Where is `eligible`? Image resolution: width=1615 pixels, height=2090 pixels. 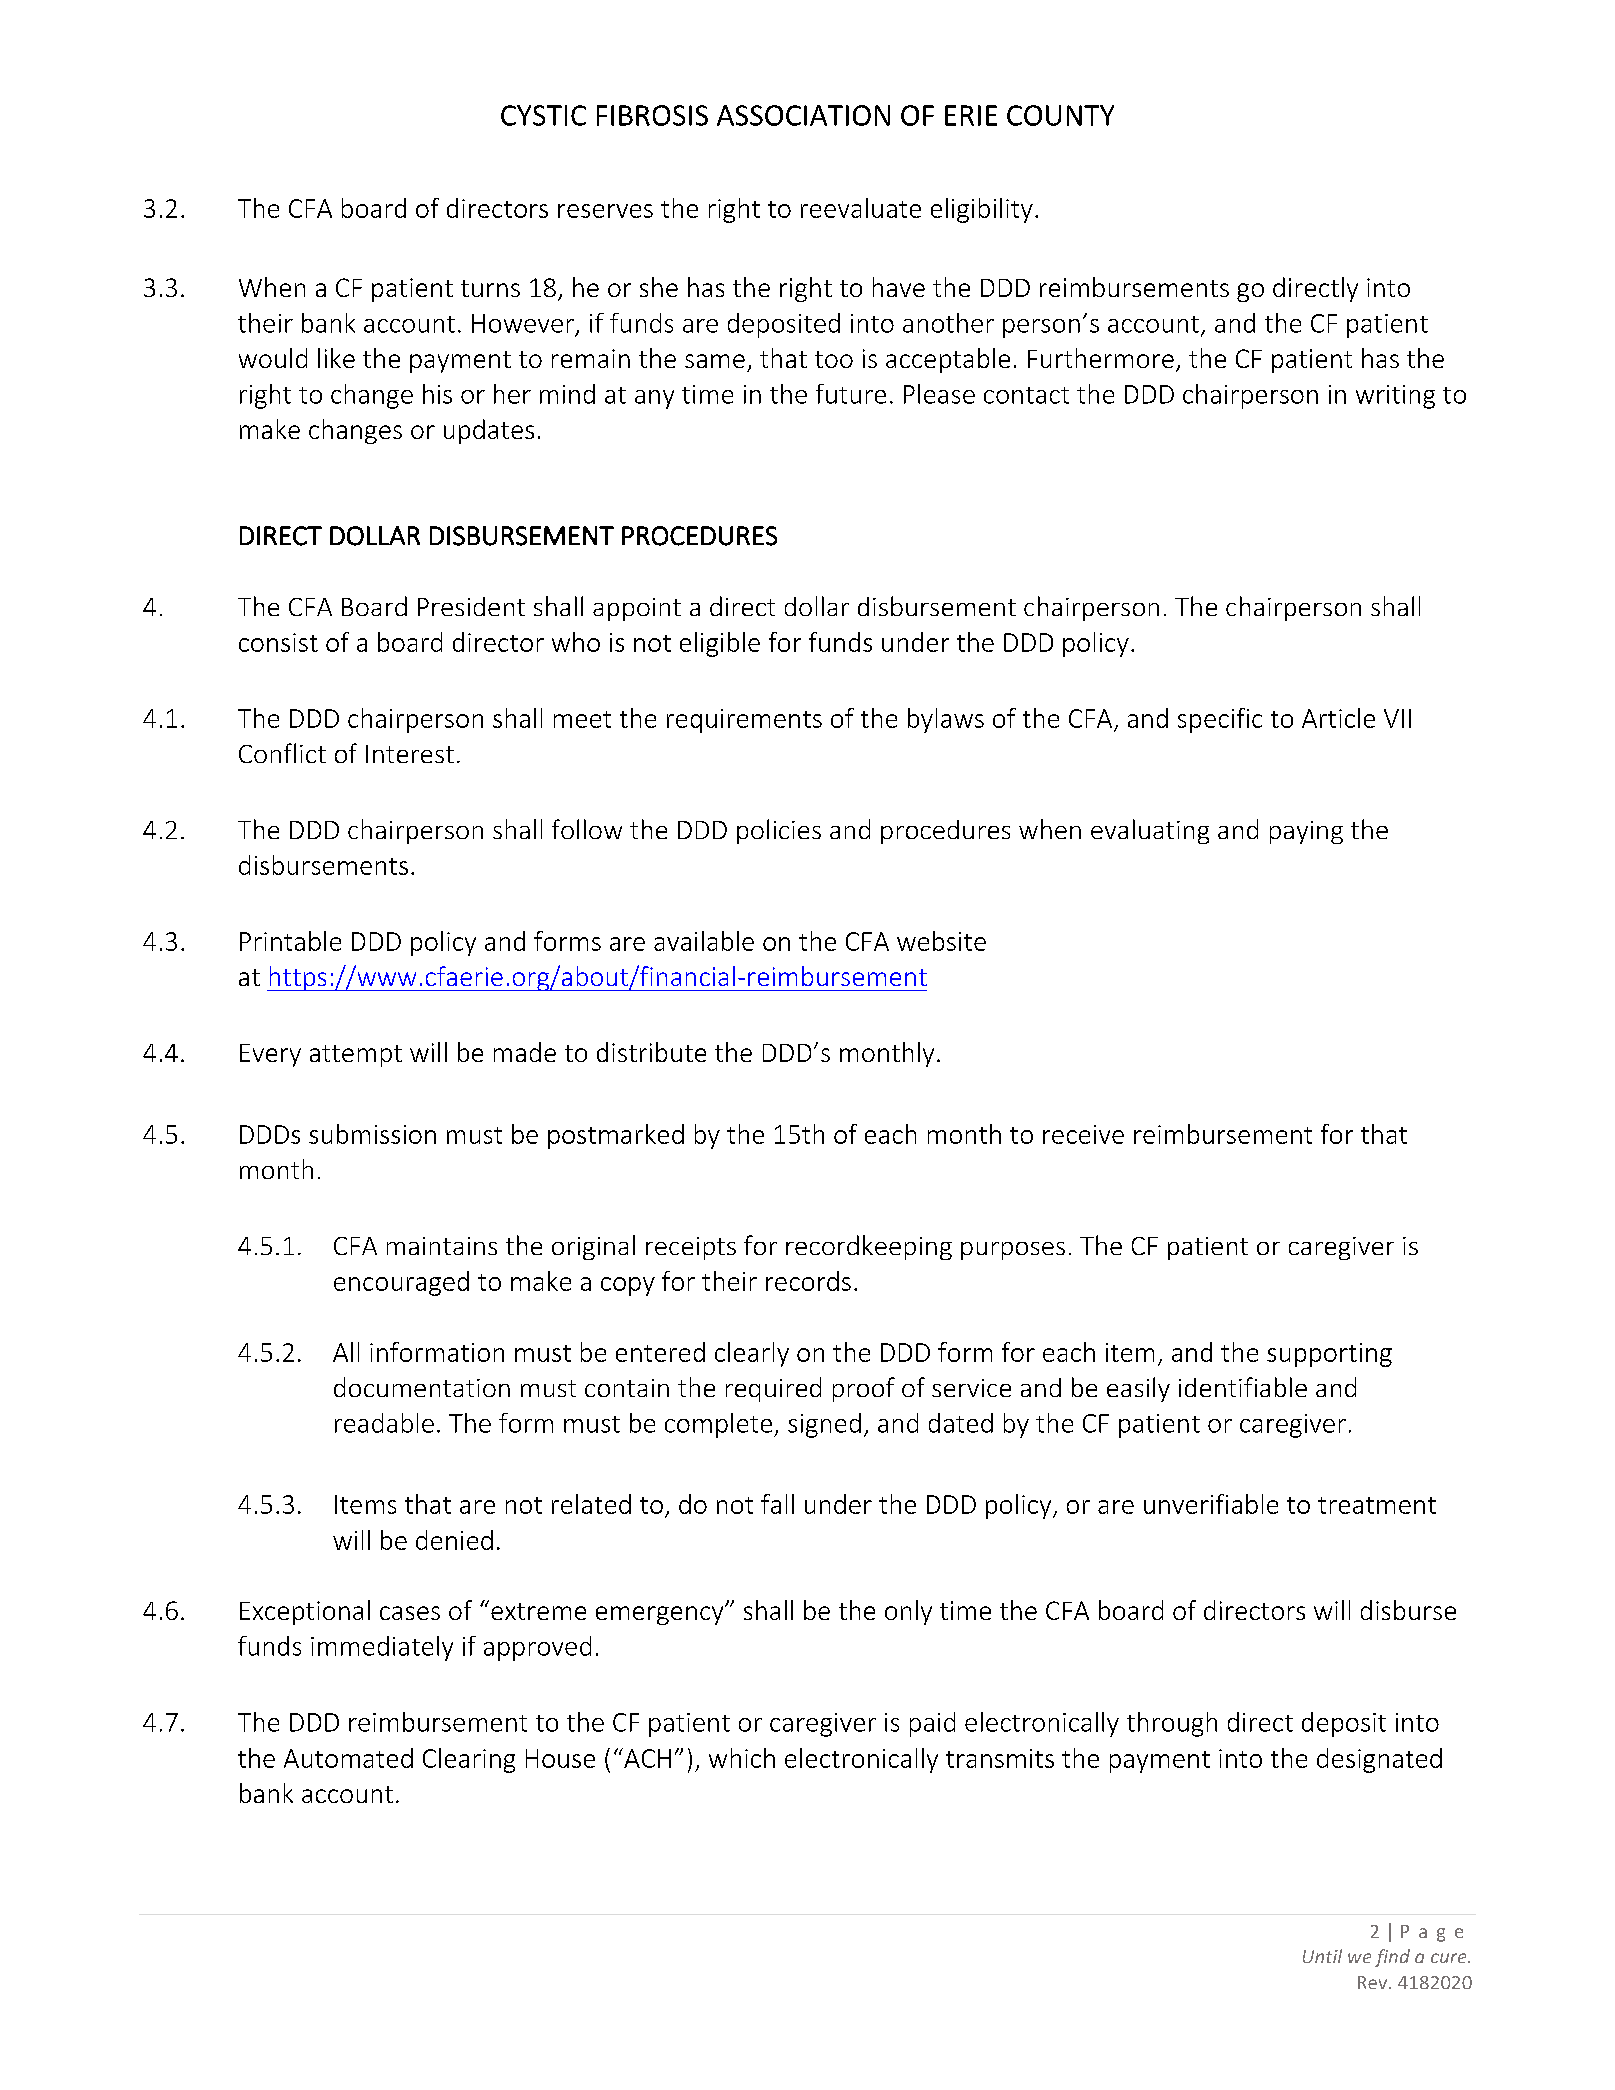
eligible is located at coordinates (720, 644).
